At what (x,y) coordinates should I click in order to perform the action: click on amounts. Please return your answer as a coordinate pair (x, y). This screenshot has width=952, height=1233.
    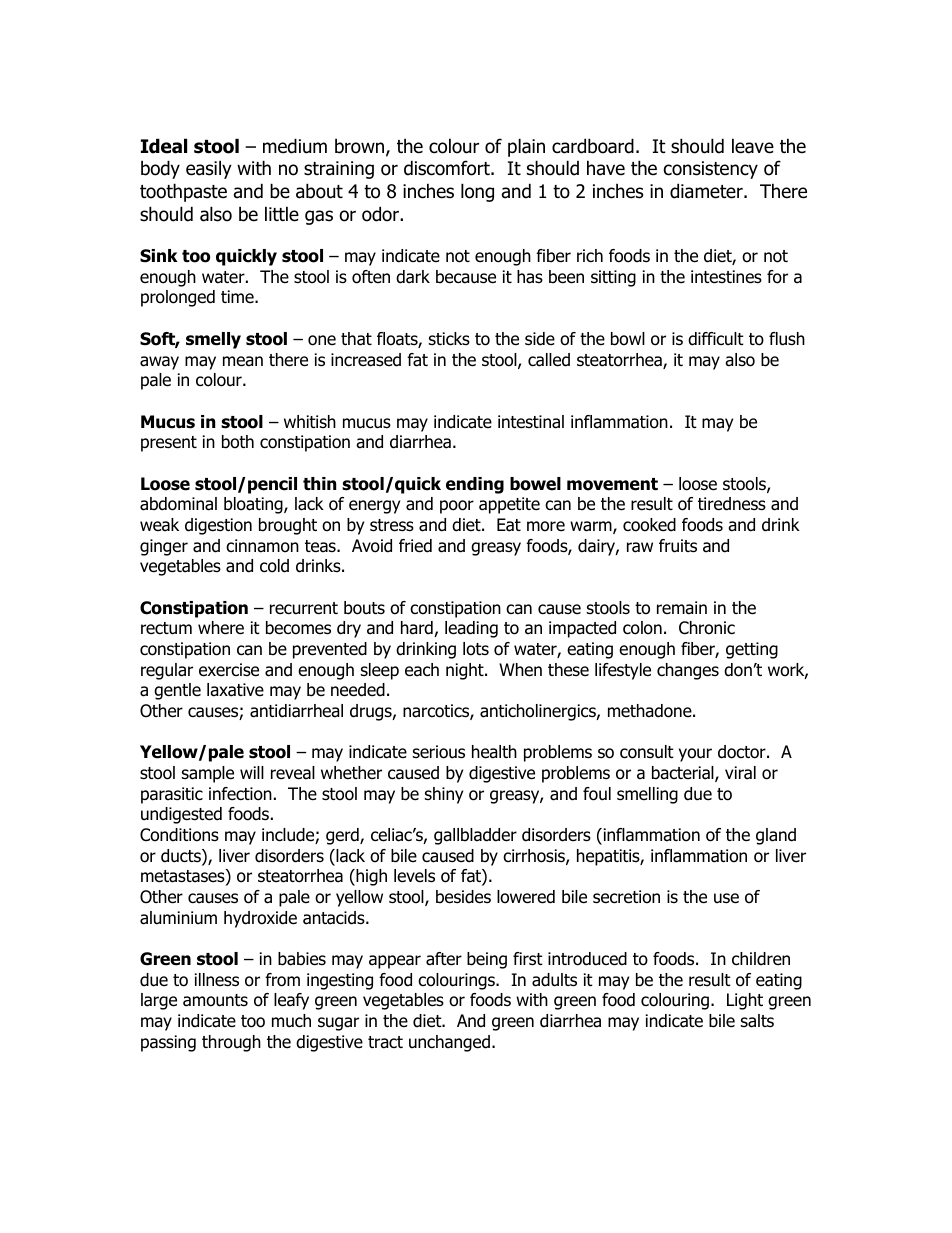
    Looking at the image, I should click on (215, 1000).
